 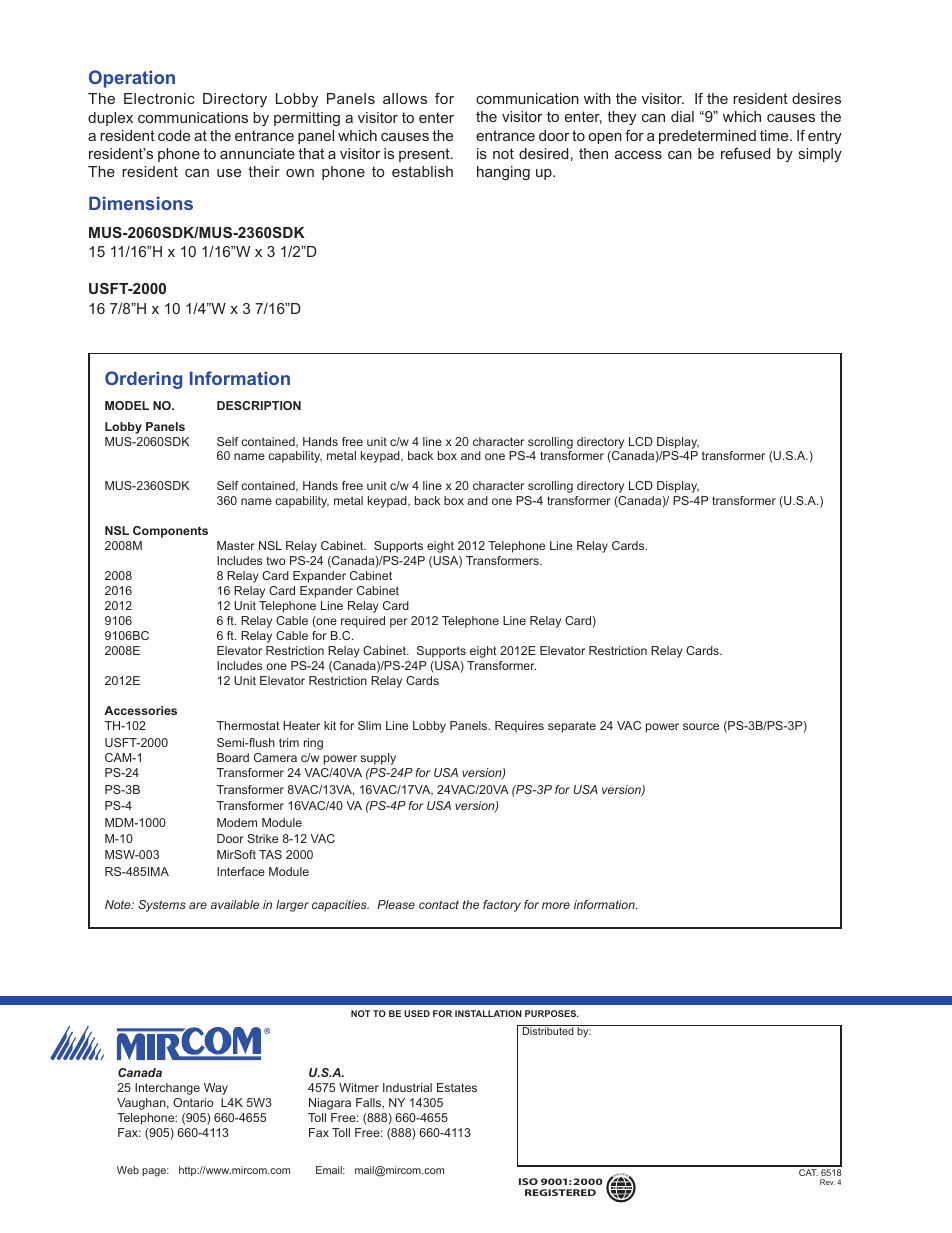 I want to click on Web, so click(x=128, y=1170).
